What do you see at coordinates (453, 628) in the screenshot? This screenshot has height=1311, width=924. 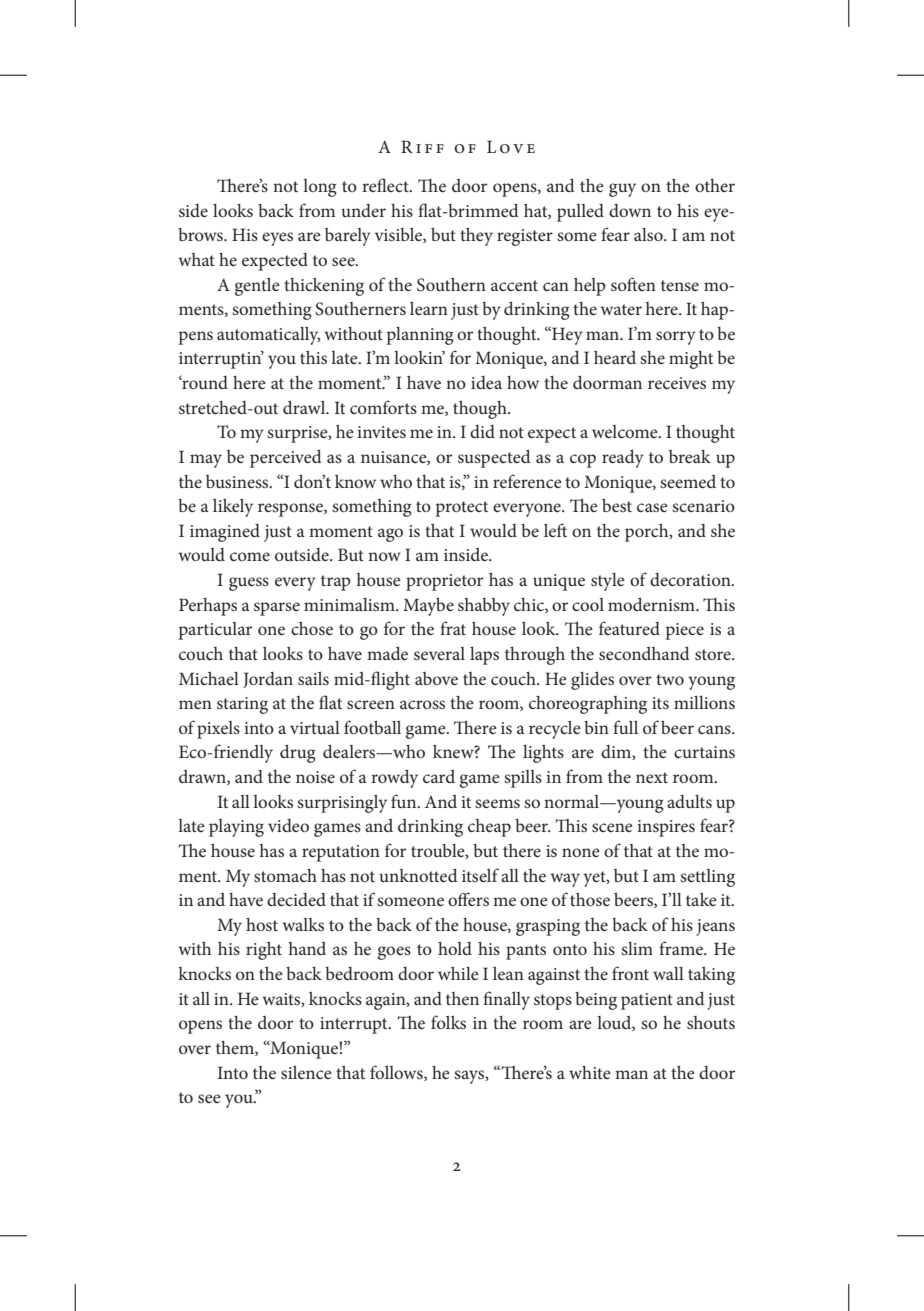 I see `frat` at bounding box center [453, 628].
